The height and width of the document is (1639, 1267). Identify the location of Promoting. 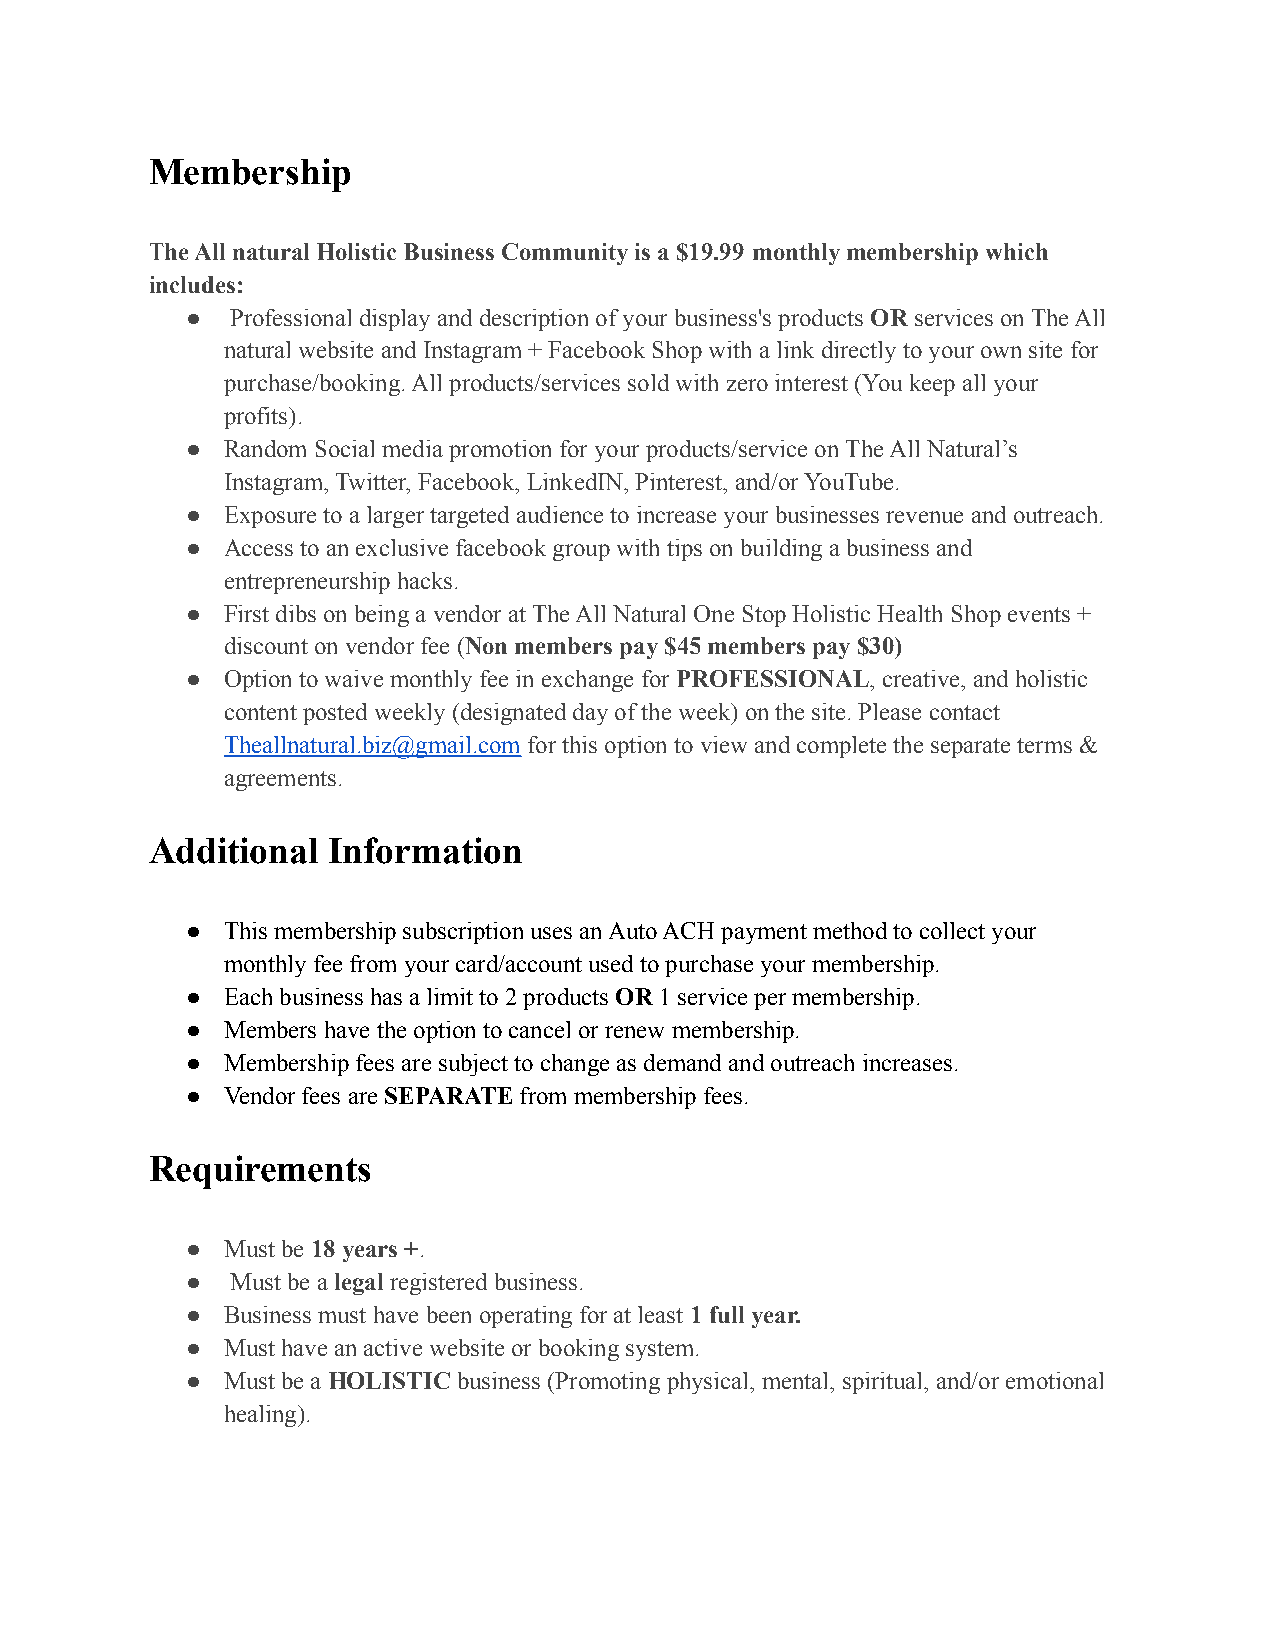
(606, 1383).
